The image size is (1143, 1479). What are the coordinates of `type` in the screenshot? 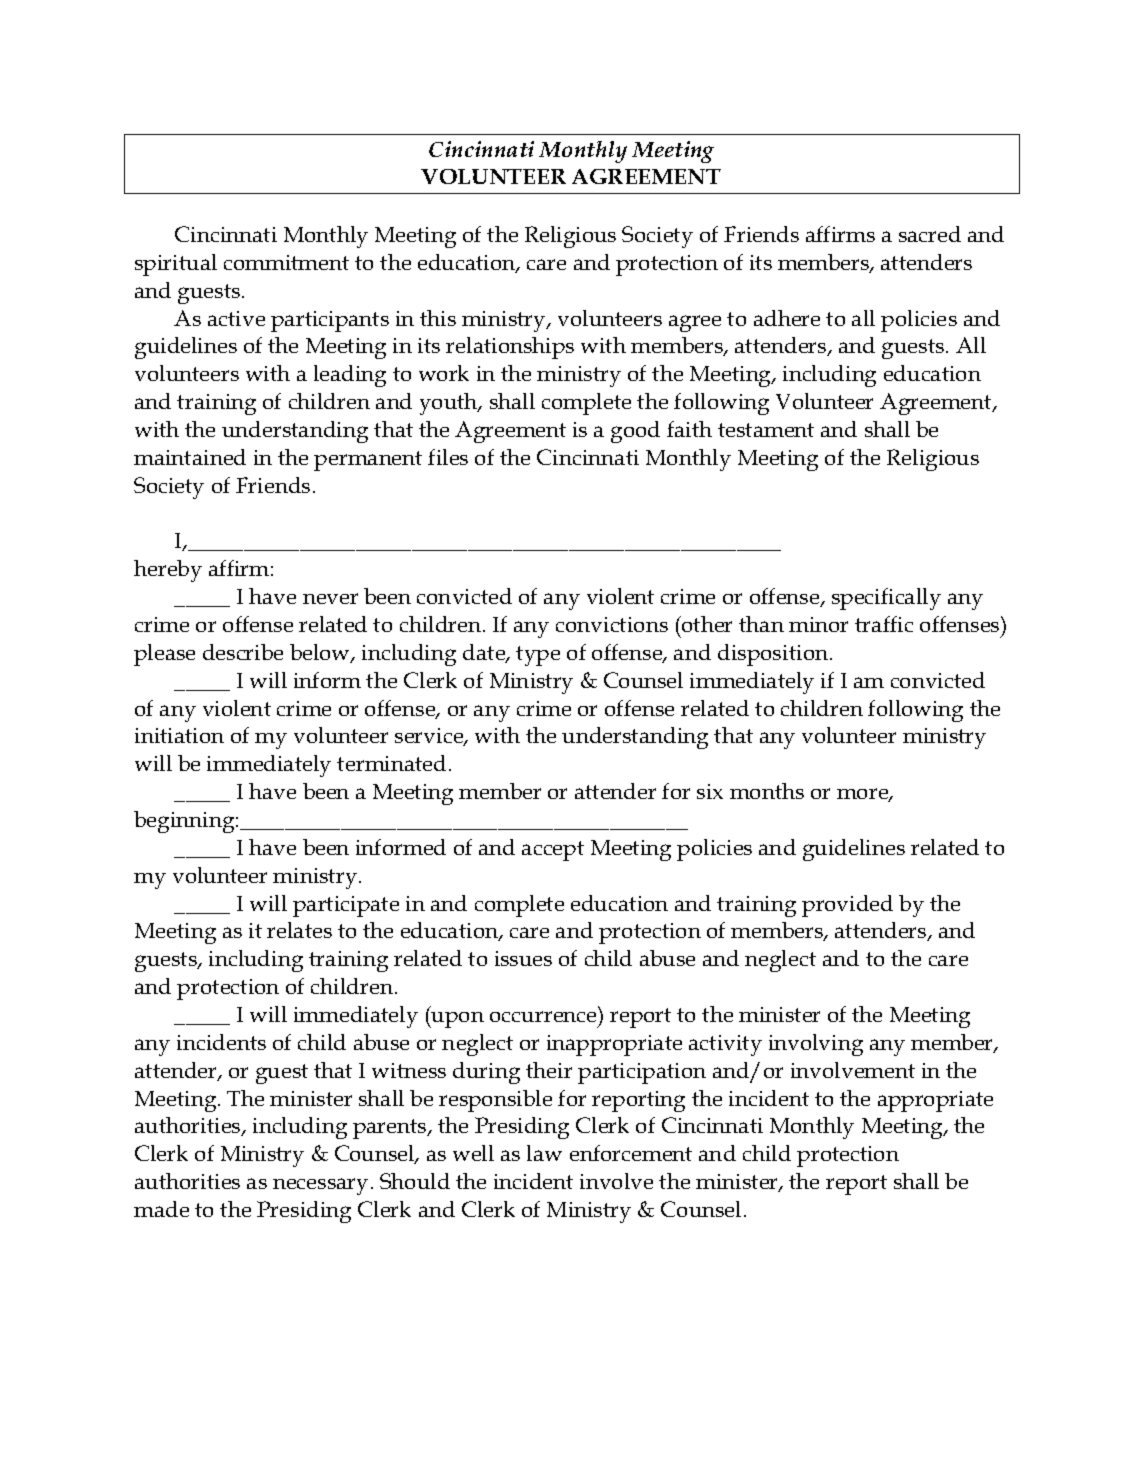 It's located at (538, 656).
